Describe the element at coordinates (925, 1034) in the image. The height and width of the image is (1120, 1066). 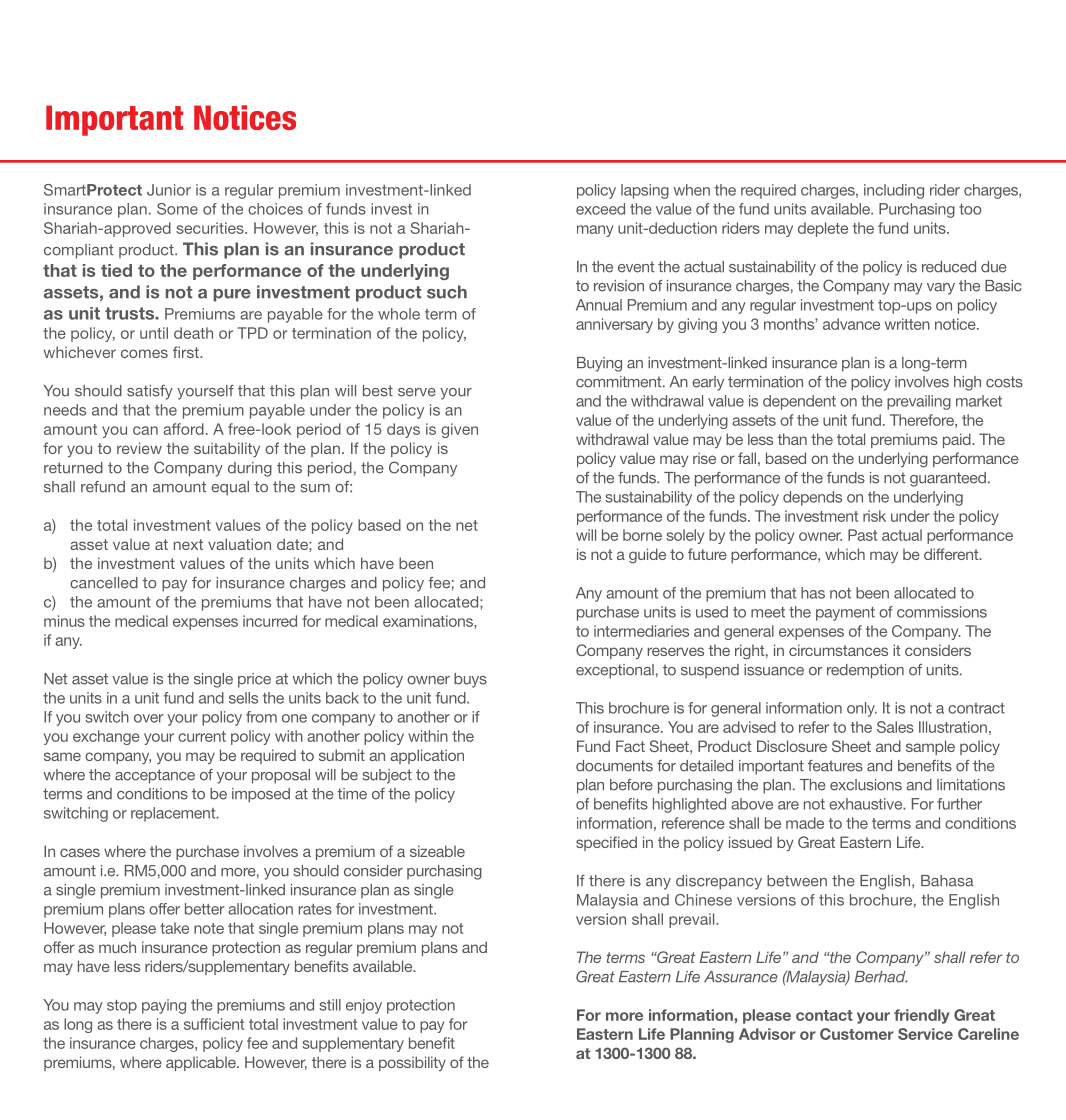
I see `Service` at that location.
